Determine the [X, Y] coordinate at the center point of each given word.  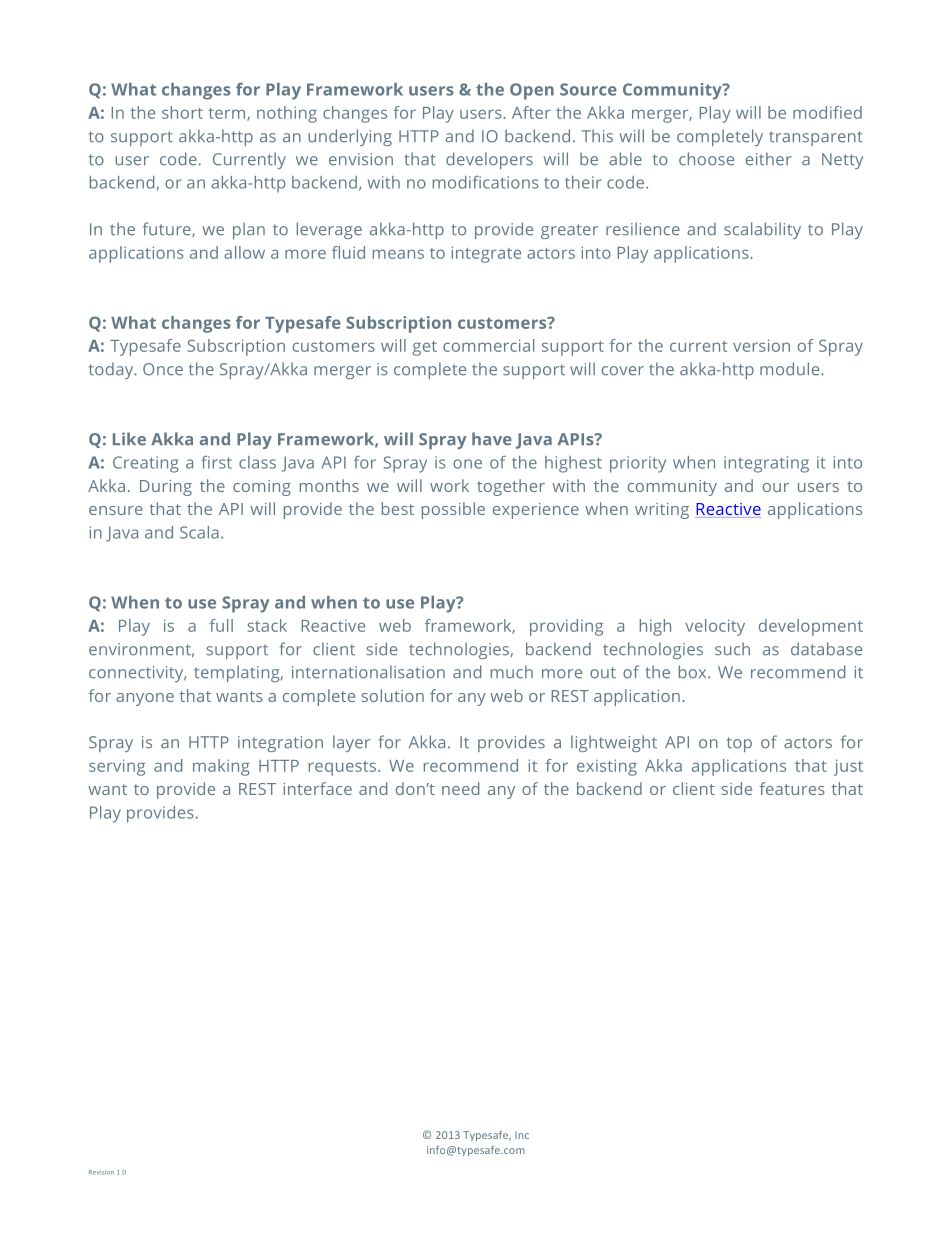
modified [827, 112]
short [182, 112]
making [221, 767]
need [460, 788]
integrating [766, 464]
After [531, 112]
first [216, 462]
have [492, 439]
